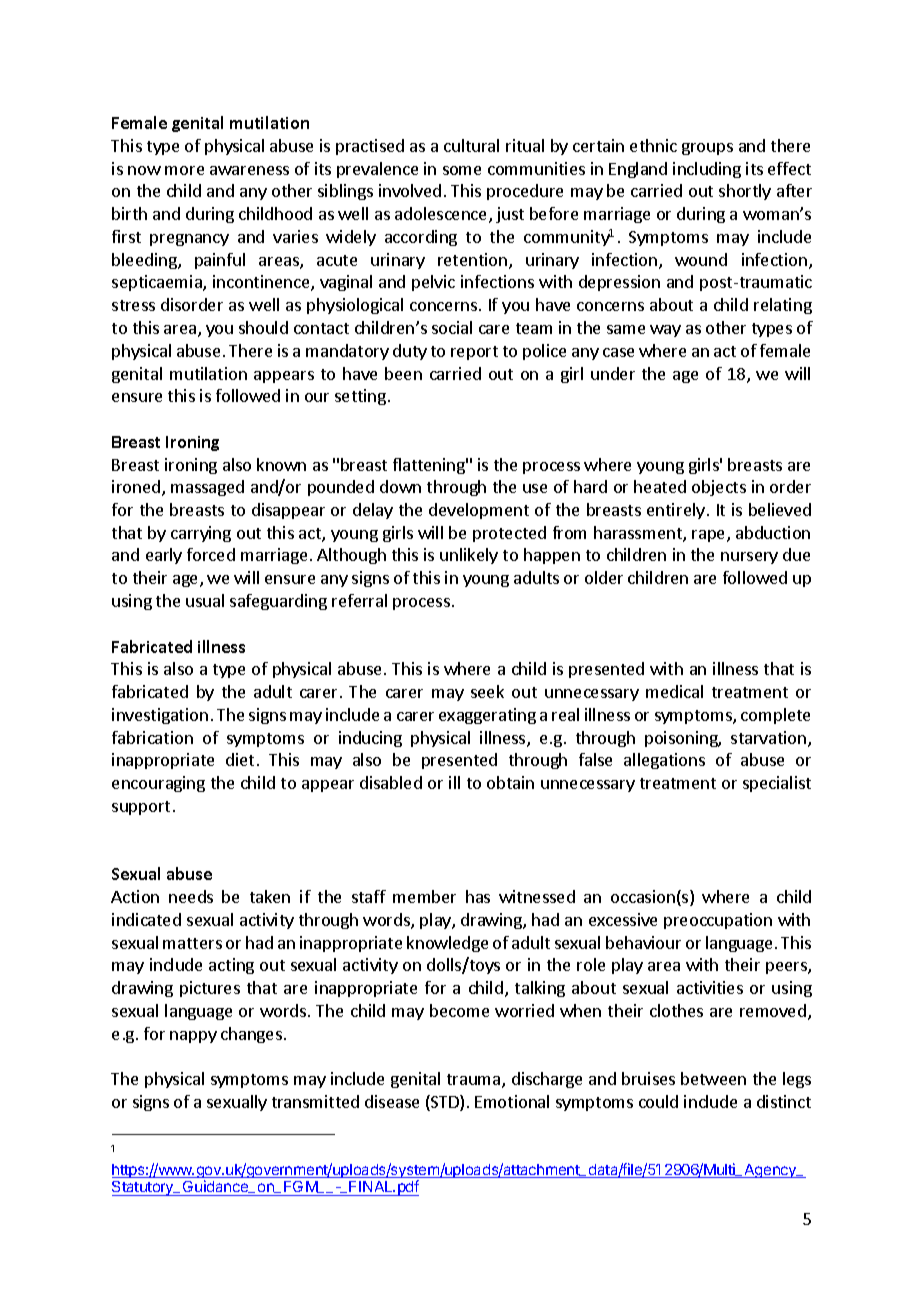 Image resolution: width=924 pixels, height=1308 pixels. I want to click on usual, so click(205, 600).
